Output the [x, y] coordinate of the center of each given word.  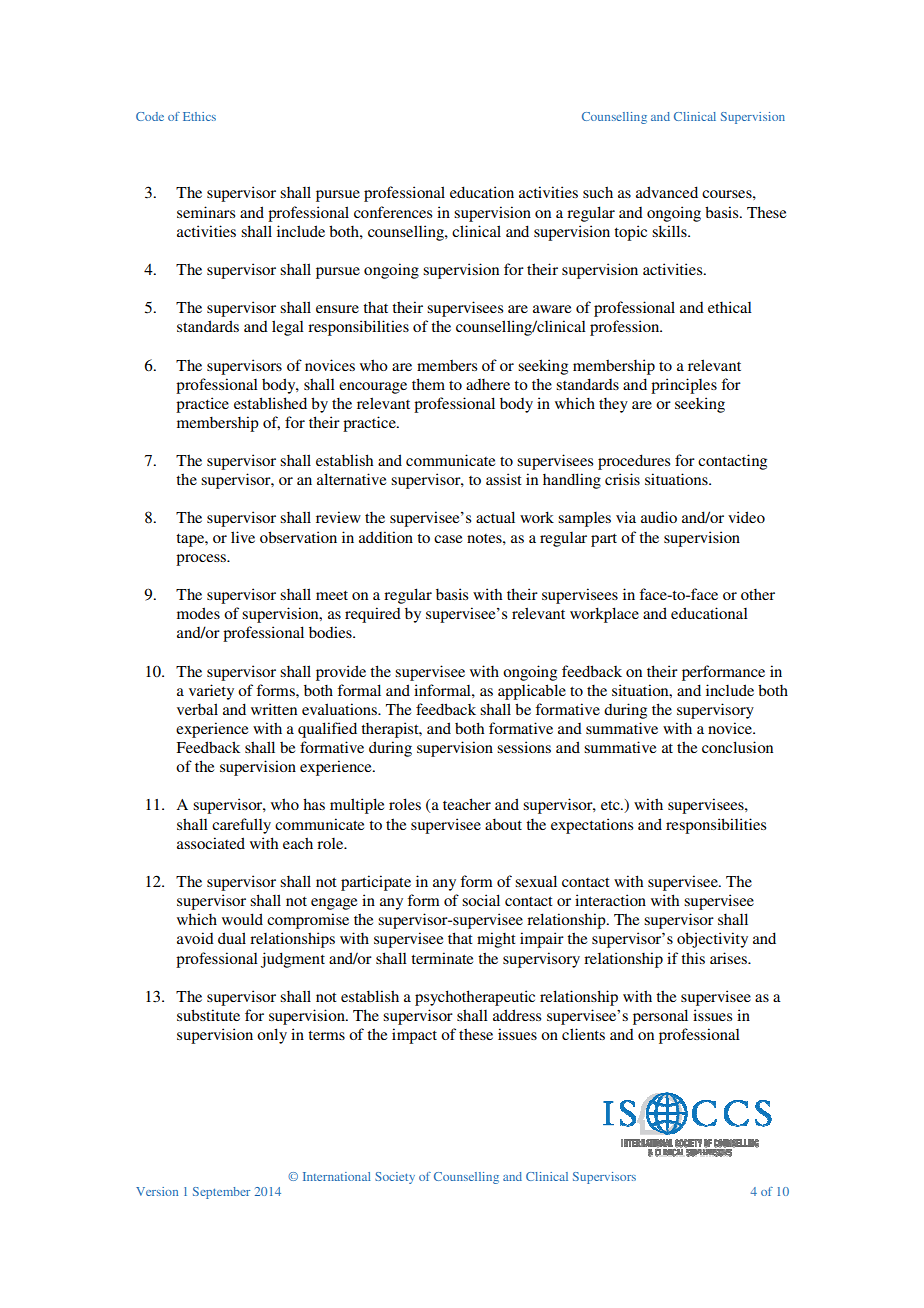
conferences [393, 212]
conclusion [737, 747]
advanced [667, 192]
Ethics [199, 116]
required [373, 615]
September [221, 1193]
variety [211, 692]
